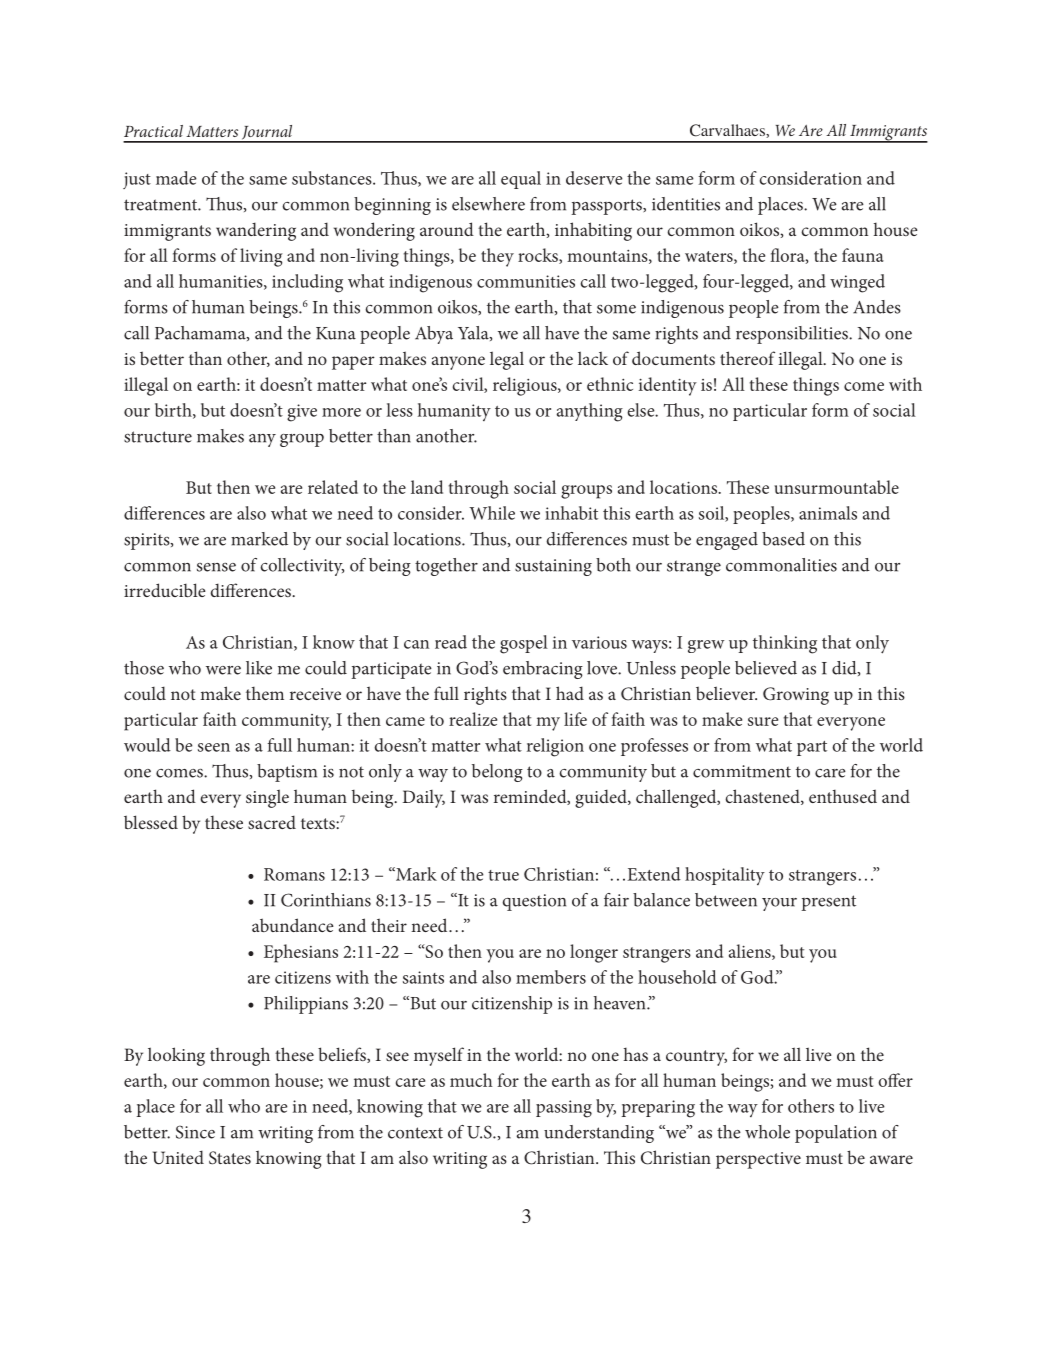 The height and width of the screenshot is (1361, 1051). What do you see at coordinates (176, 178) in the screenshot?
I see `made` at bounding box center [176, 178].
